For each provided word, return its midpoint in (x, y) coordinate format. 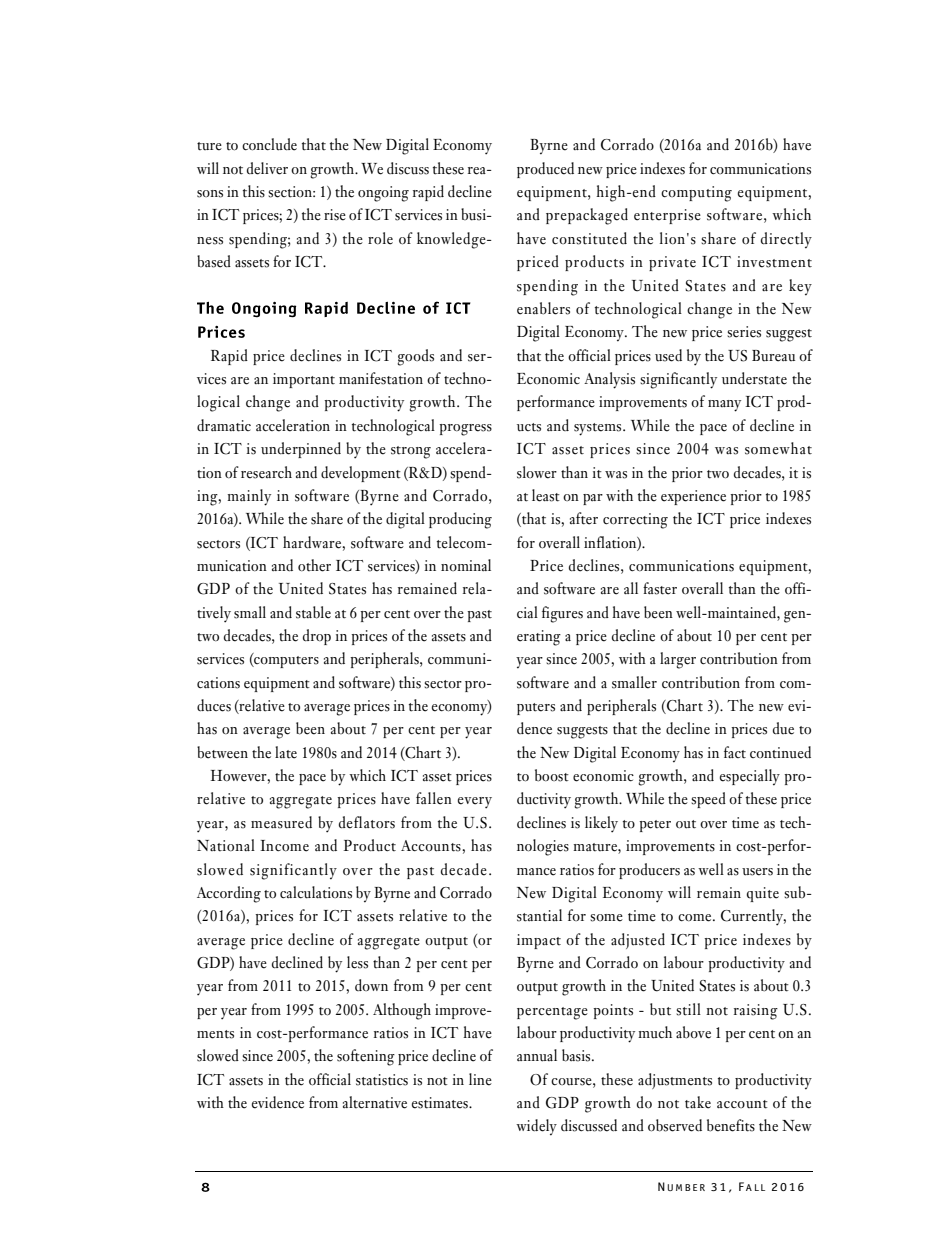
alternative (375, 1102)
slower (537, 472)
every (475, 803)
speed (708, 800)
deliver (267, 168)
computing (696, 194)
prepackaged (587, 216)
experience (693, 497)
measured (281, 822)
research (266, 472)
